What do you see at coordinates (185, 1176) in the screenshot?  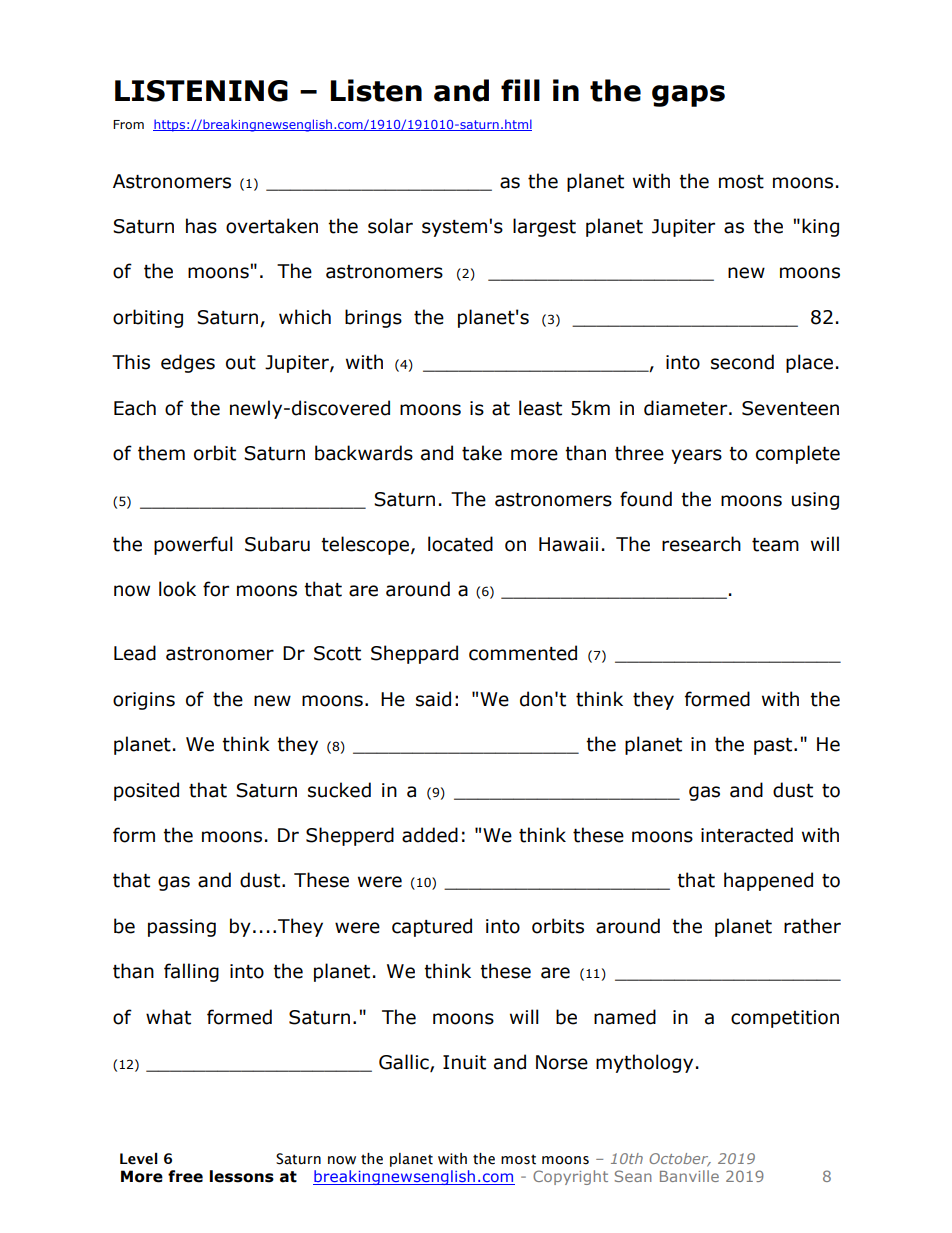 I see `free` at bounding box center [185, 1176].
